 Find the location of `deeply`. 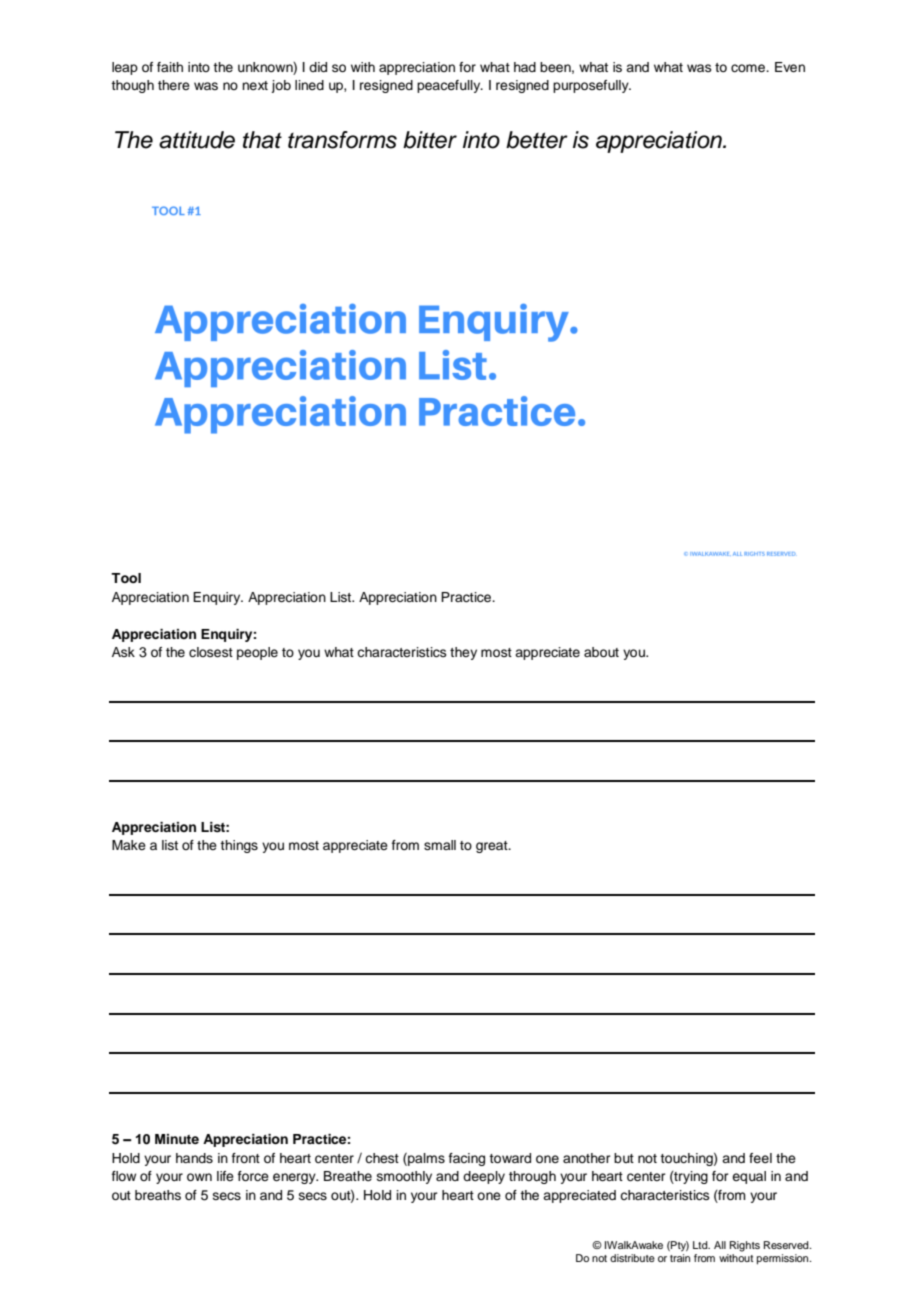

deeply is located at coordinates (484, 1177).
